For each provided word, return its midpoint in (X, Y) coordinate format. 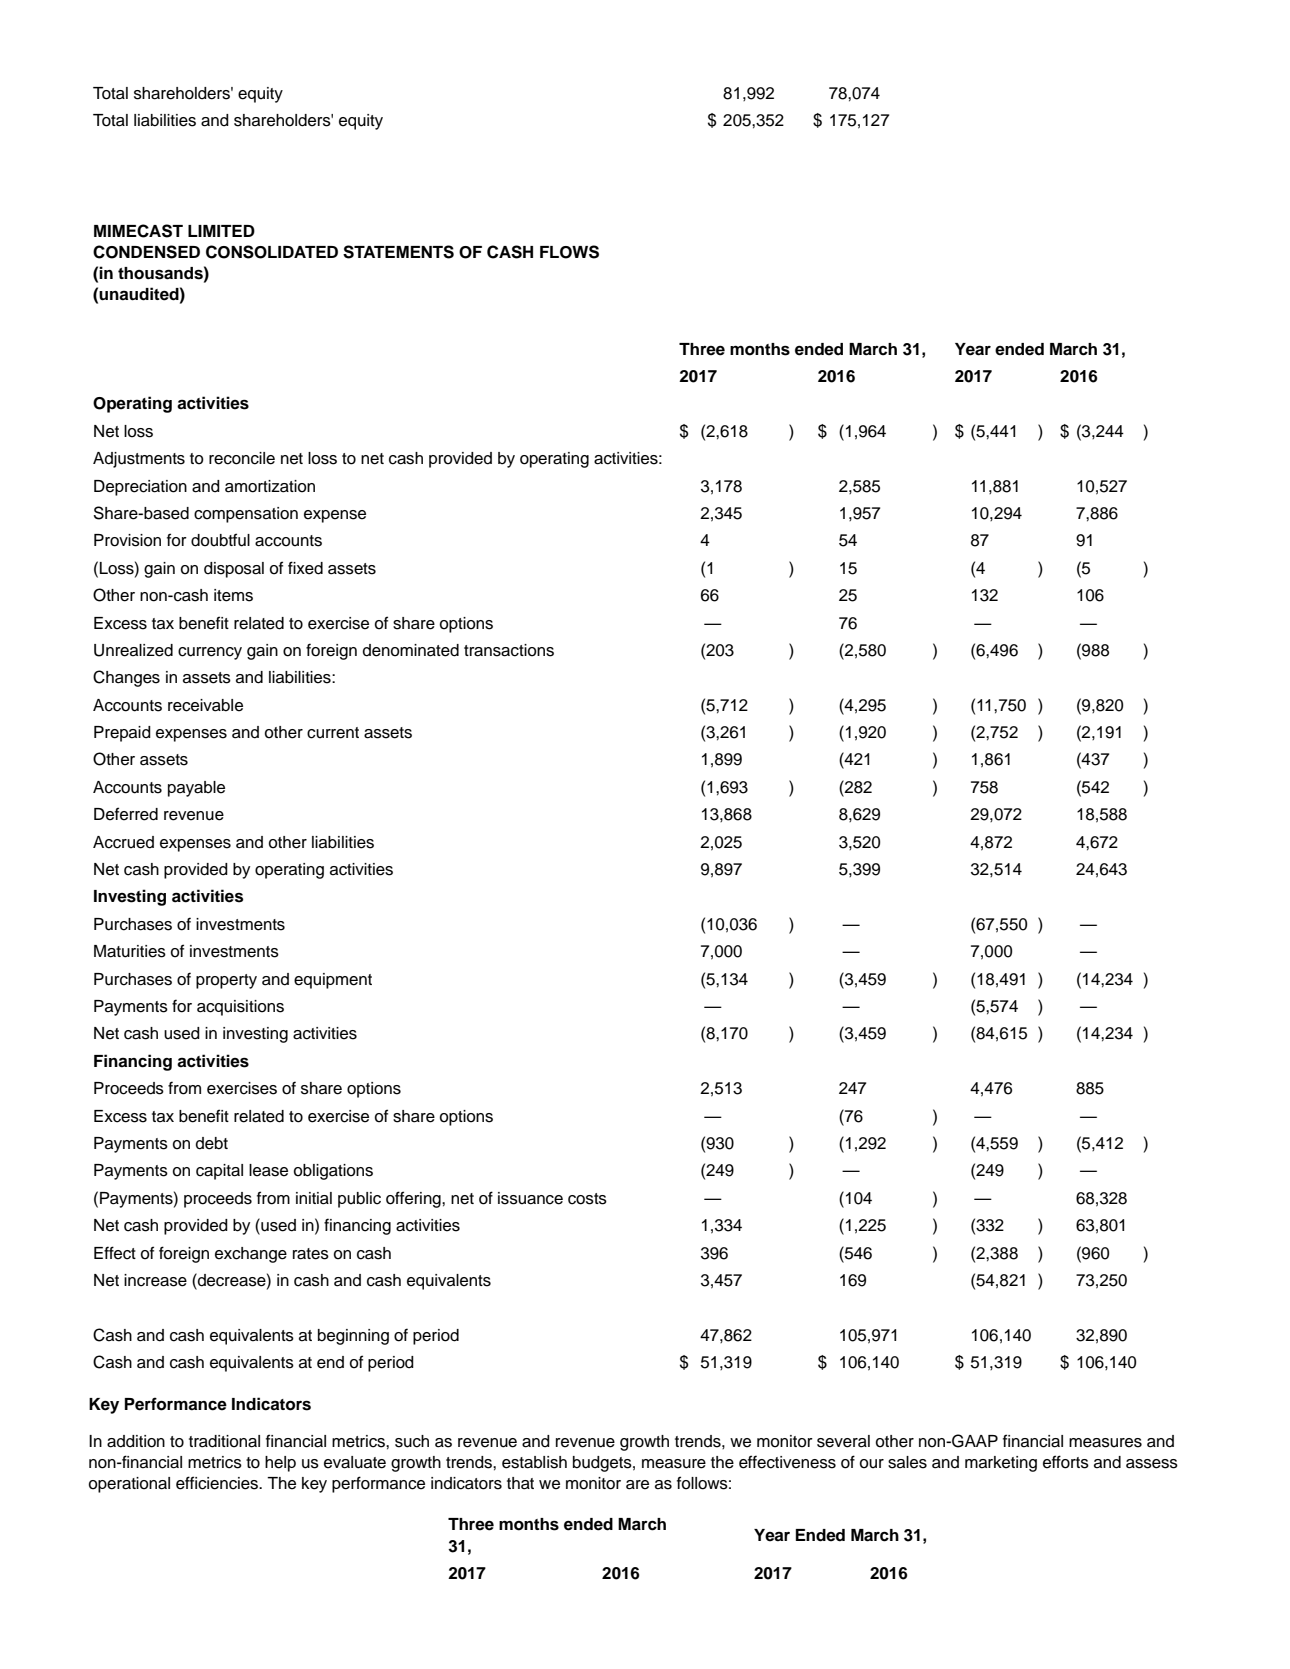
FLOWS (569, 252)
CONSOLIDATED (272, 252)
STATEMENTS (398, 252)
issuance (530, 1198)
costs (587, 1199)
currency (210, 653)
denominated (411, 650)
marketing (1001, 1464)
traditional (224, 1441)
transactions (509, 650)
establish (534, 1462)
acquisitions (240, 1008)
